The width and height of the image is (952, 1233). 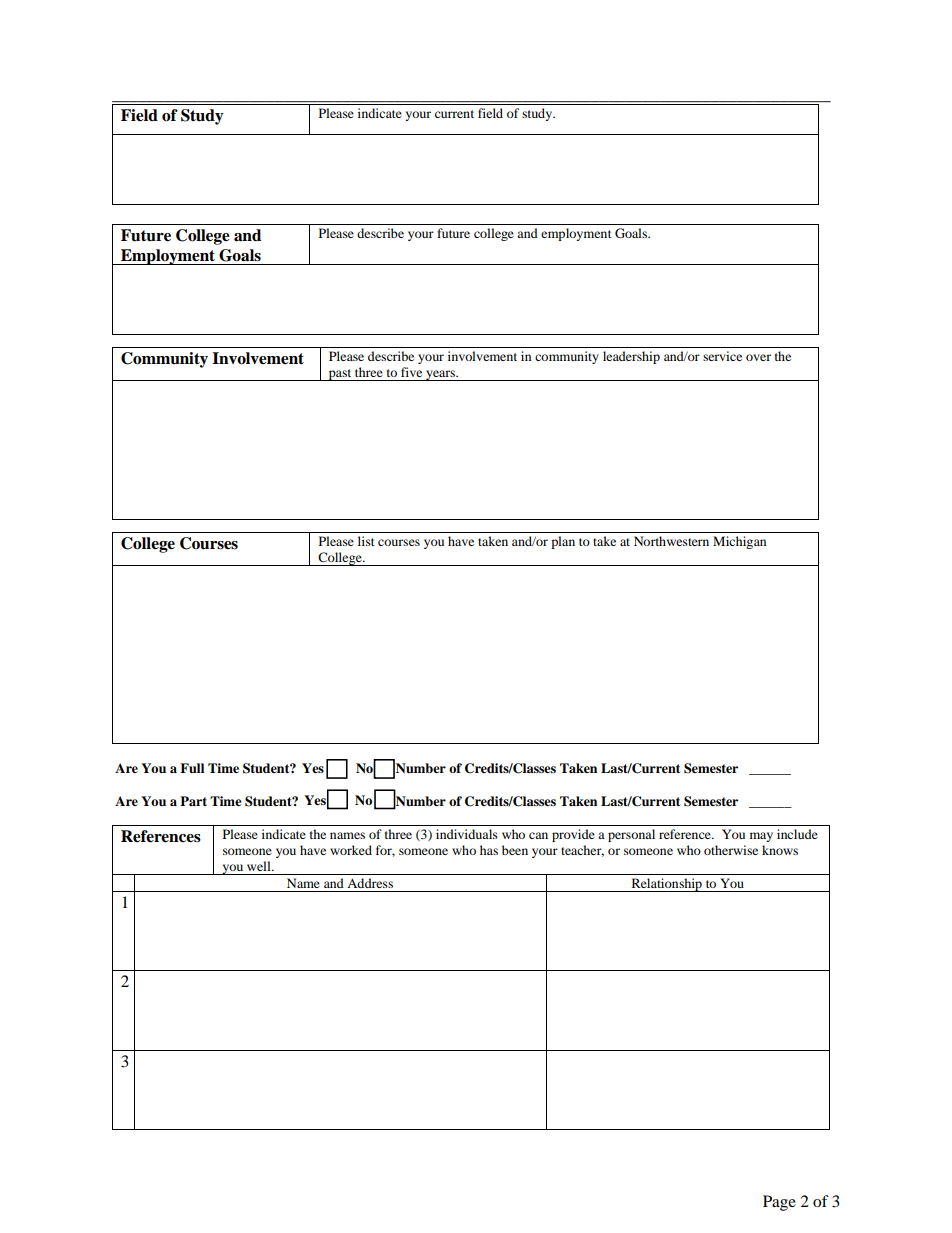 What do you see at coordinates (340, 375) in the image?
I see `past` at bounding box center [340, 375].
